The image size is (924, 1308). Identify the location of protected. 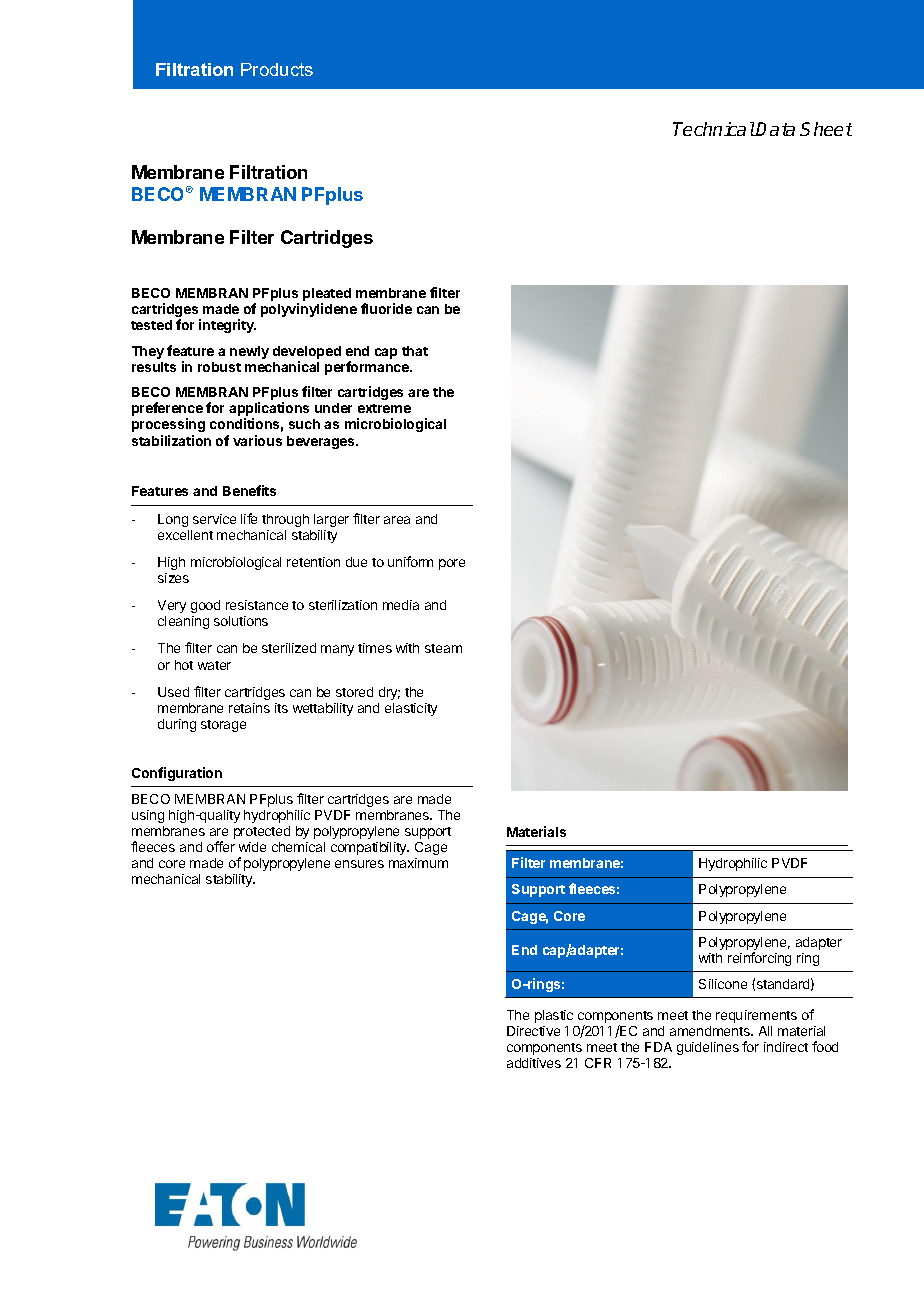
(262, 832).
